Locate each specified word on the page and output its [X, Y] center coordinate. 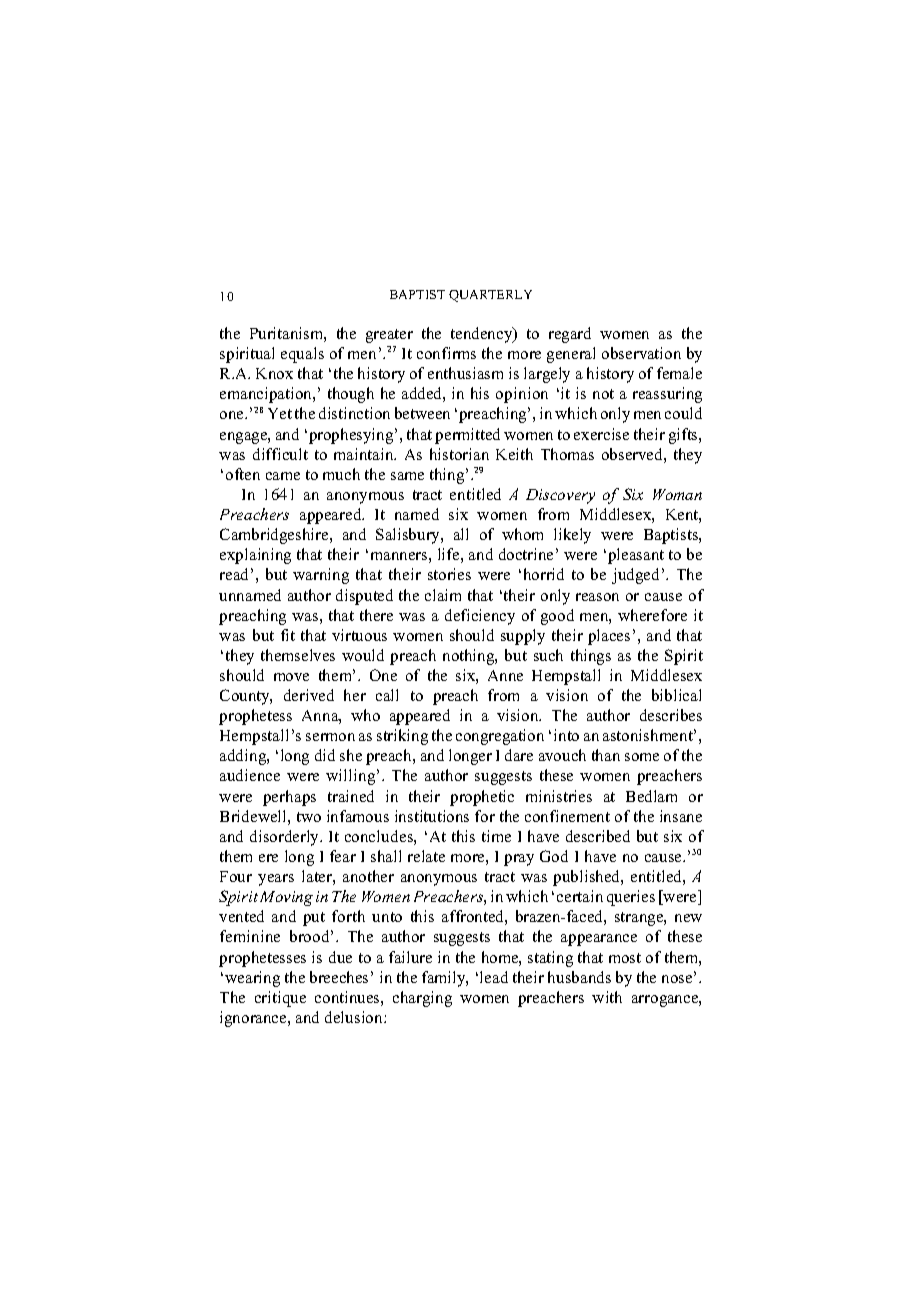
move [291, 677]
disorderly [286, 838]
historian [459, 454]
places [609, 637]
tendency [483, 335]
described [598, 836]
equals [302, 355]
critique [280, 999]
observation [641, 353]
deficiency [480, 617]
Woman [677, 494]
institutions [432, 816]
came [283, 476]
